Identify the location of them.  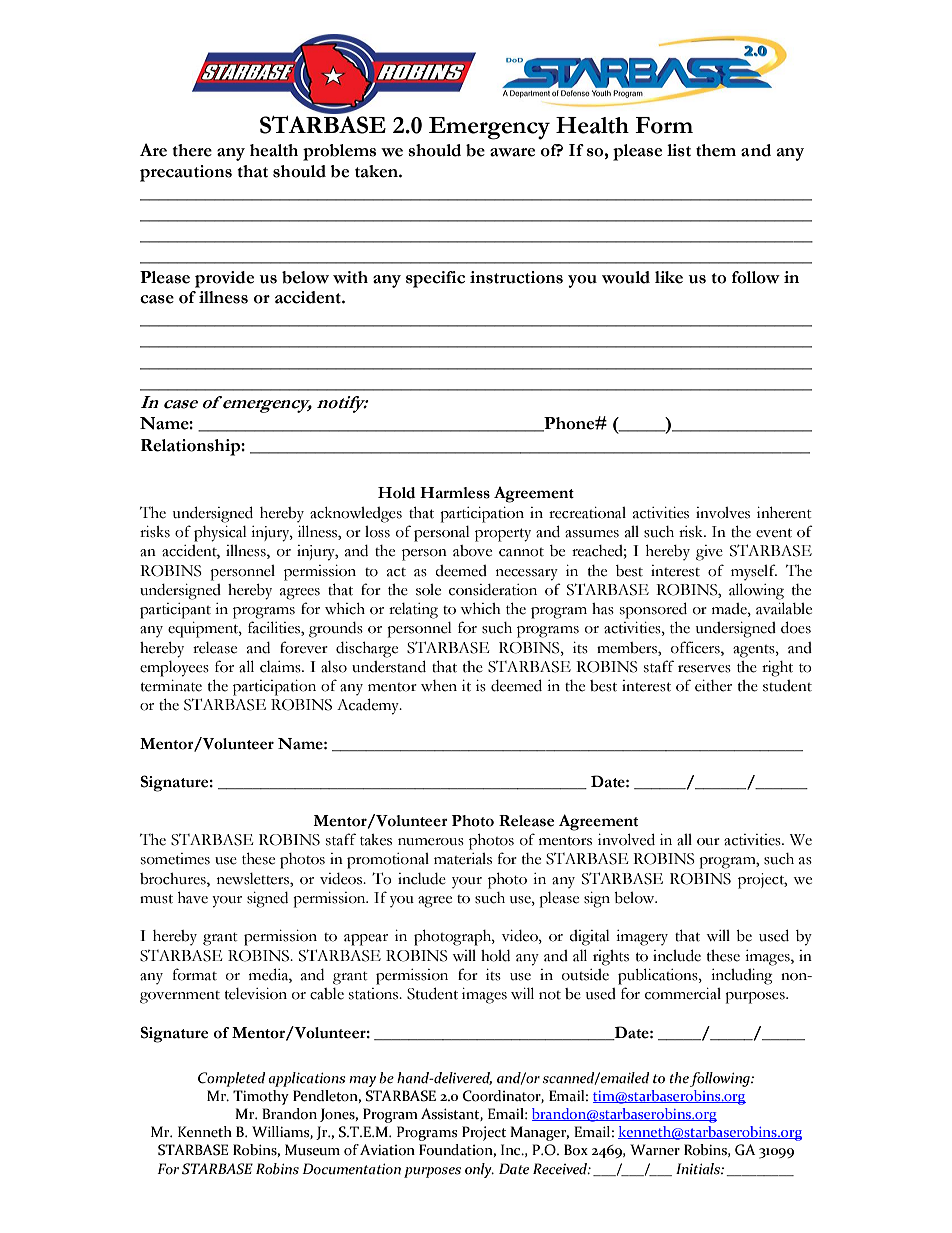
(716, 150).
